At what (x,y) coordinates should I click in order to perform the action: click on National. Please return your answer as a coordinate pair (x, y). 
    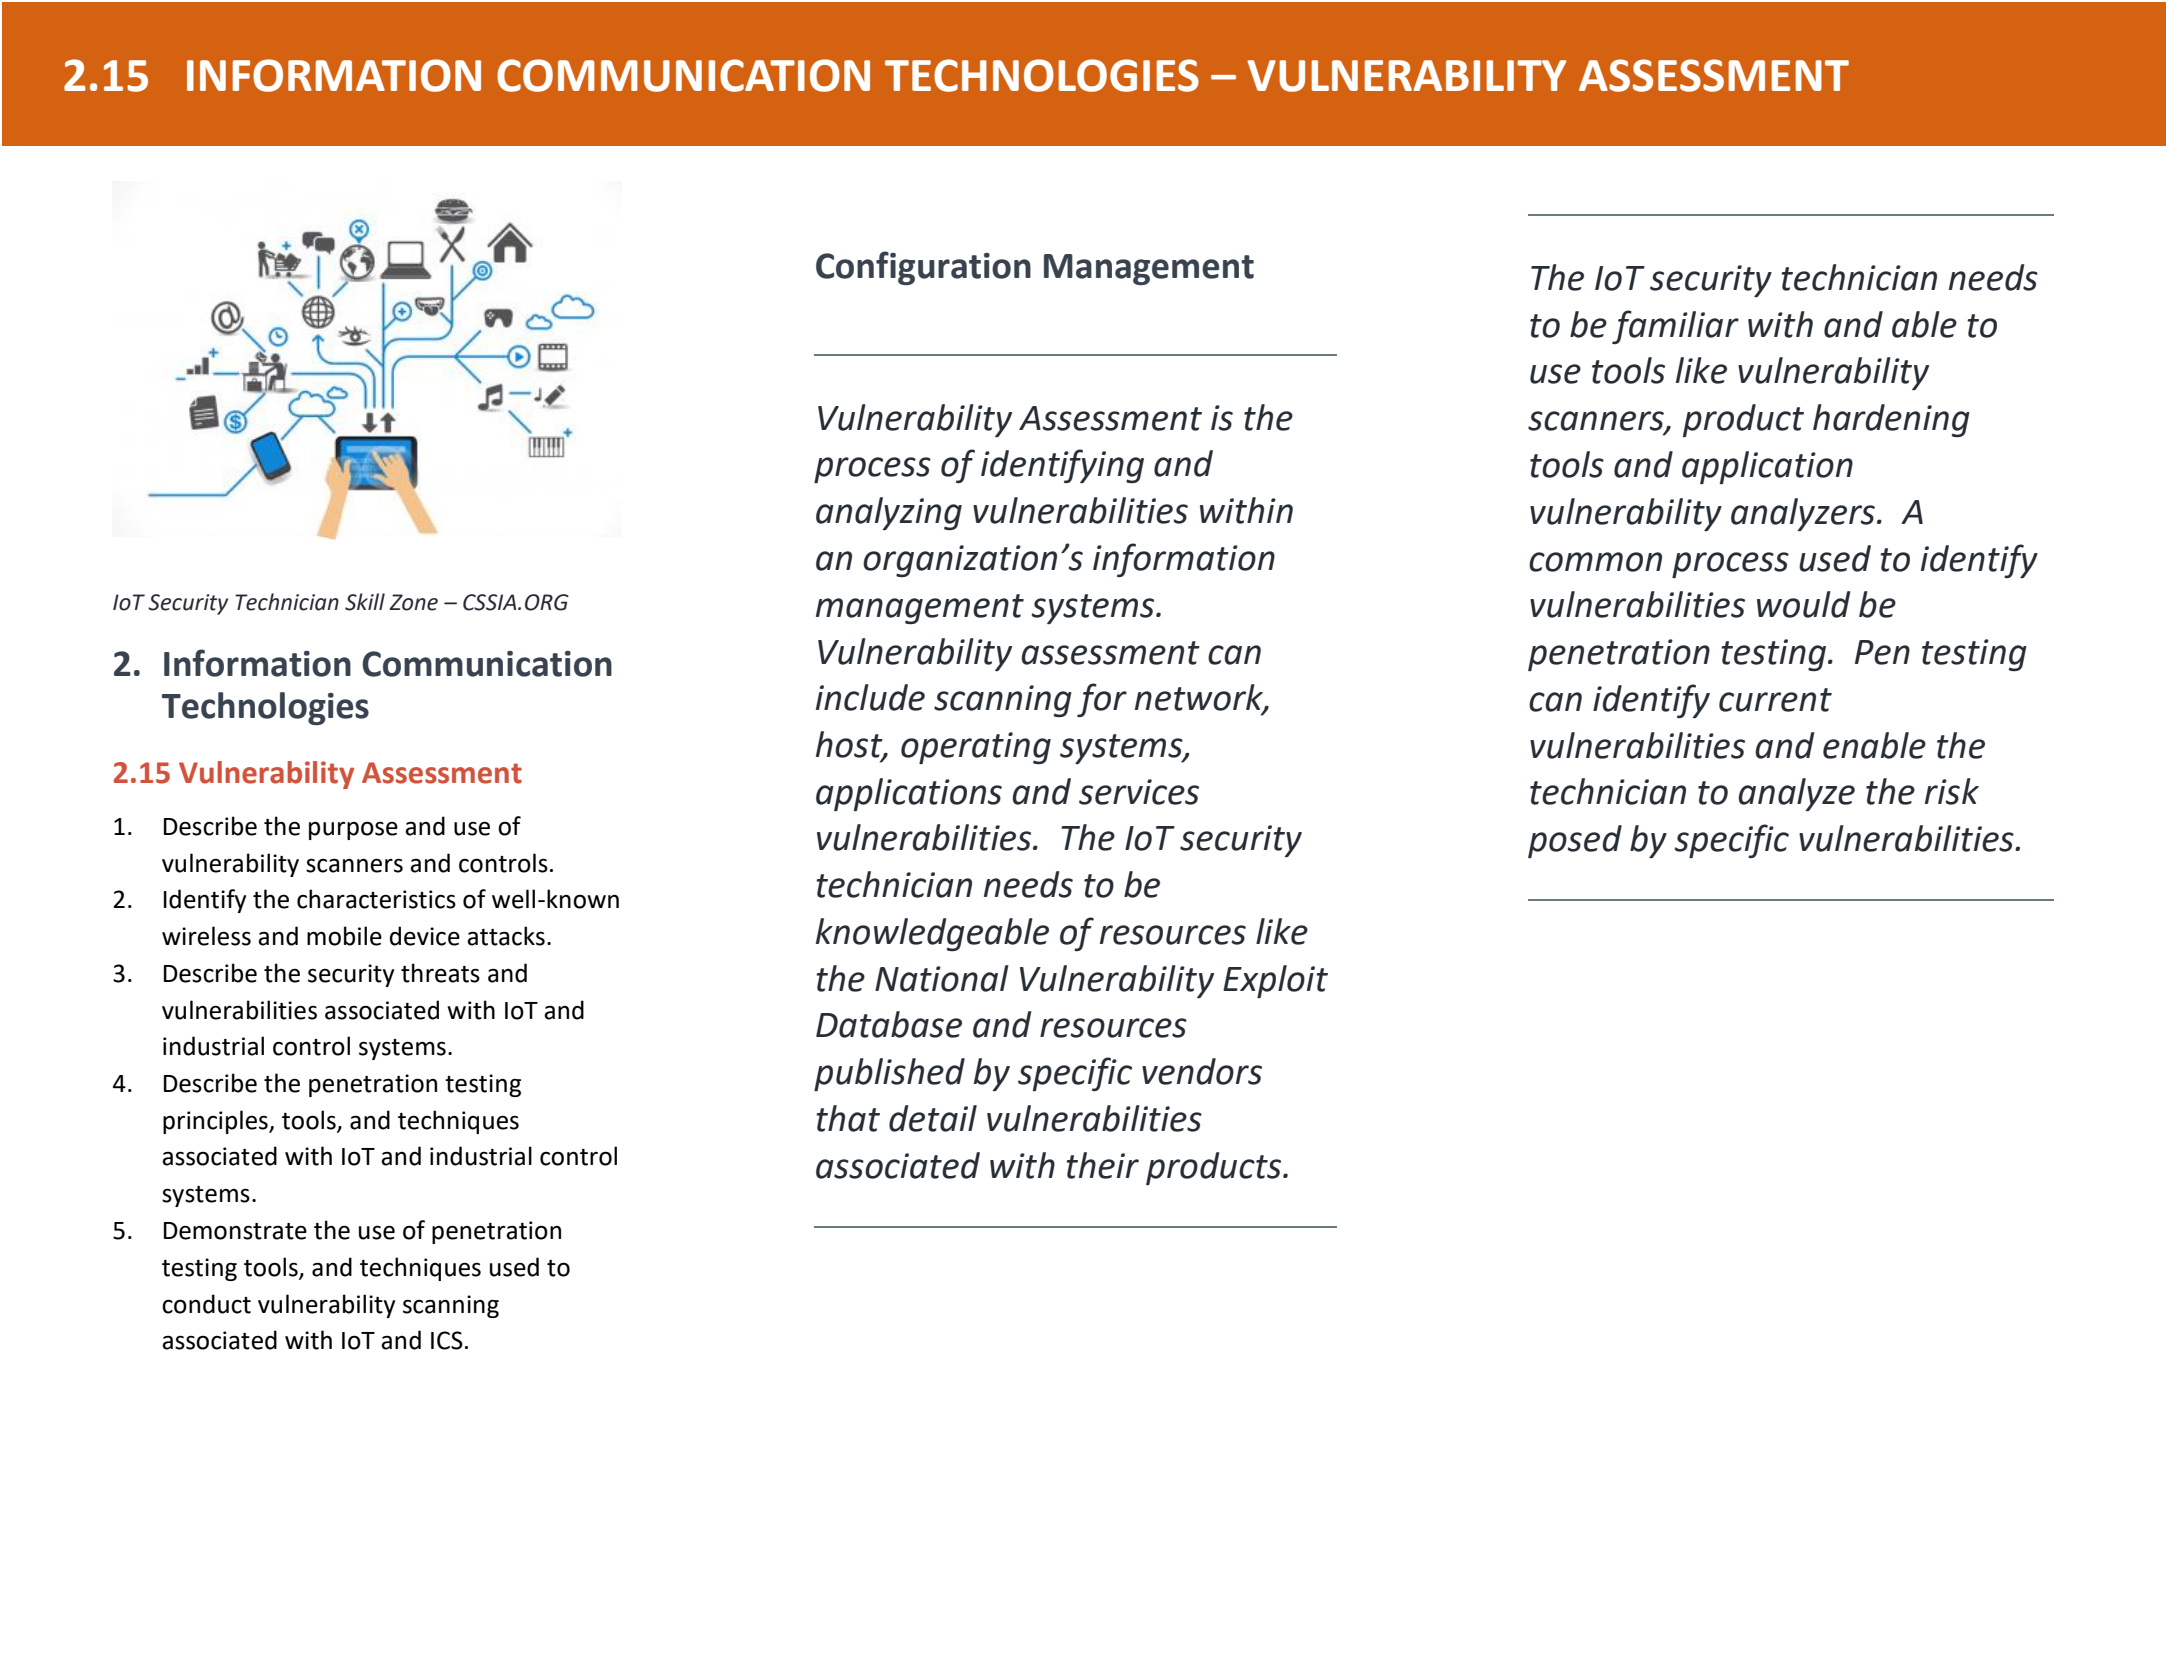
    Looking at the image, I should click on (942, 978).
